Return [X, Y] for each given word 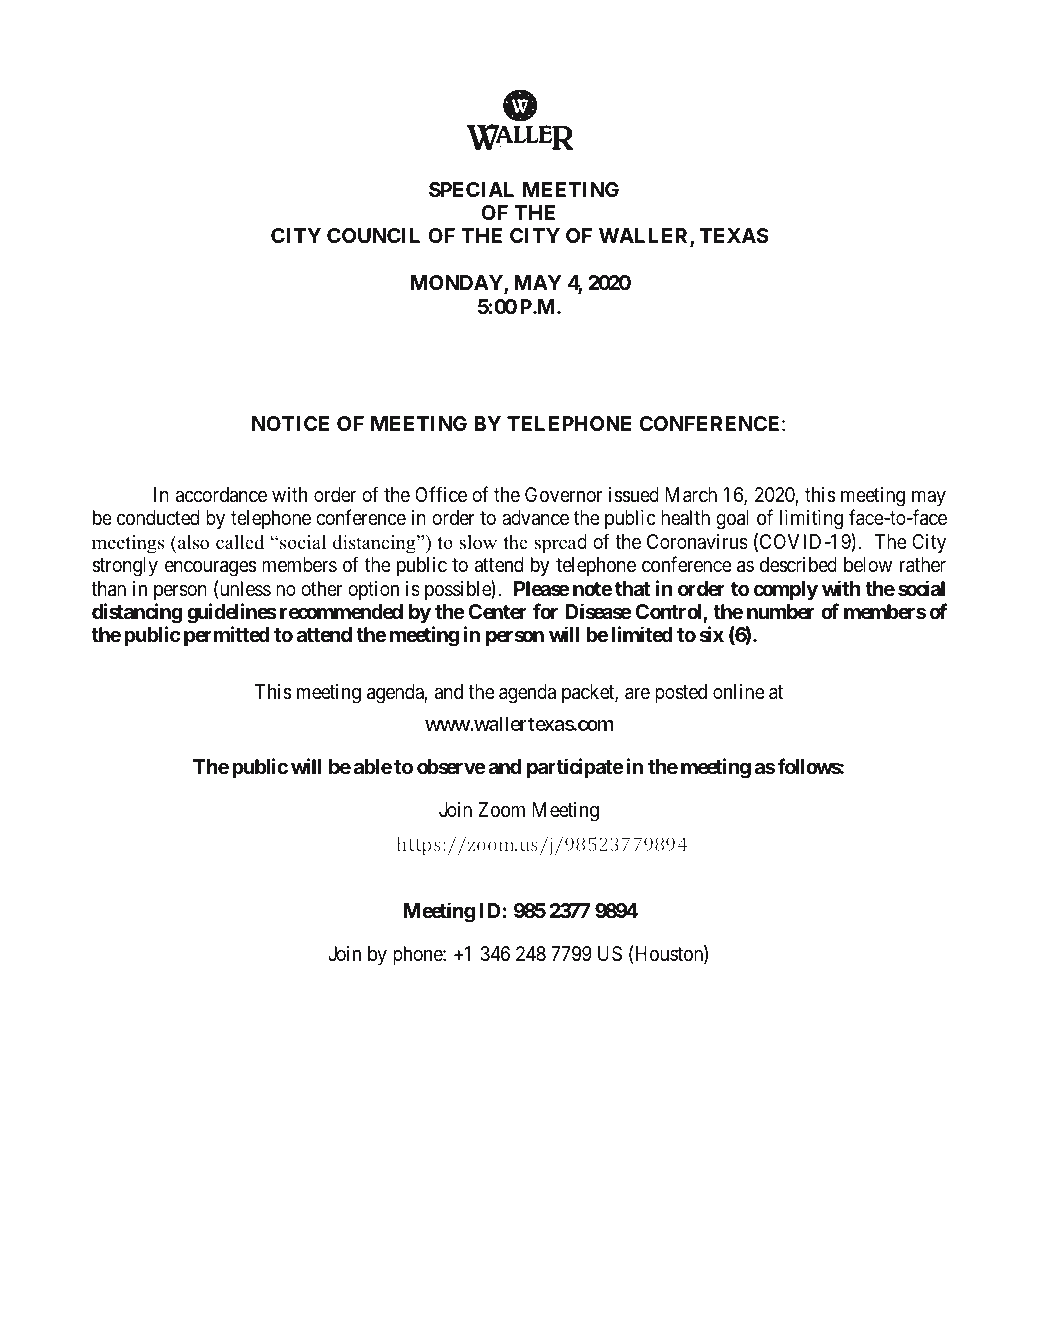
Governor [563, 494]
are [637, 693]
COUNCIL [373, 235]
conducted [158, 517]
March [691, 495]
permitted [227, 636]
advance [535, 518]
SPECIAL [471, 189]
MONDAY [458, 284]
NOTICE [290, 423]
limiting [811, 520]
